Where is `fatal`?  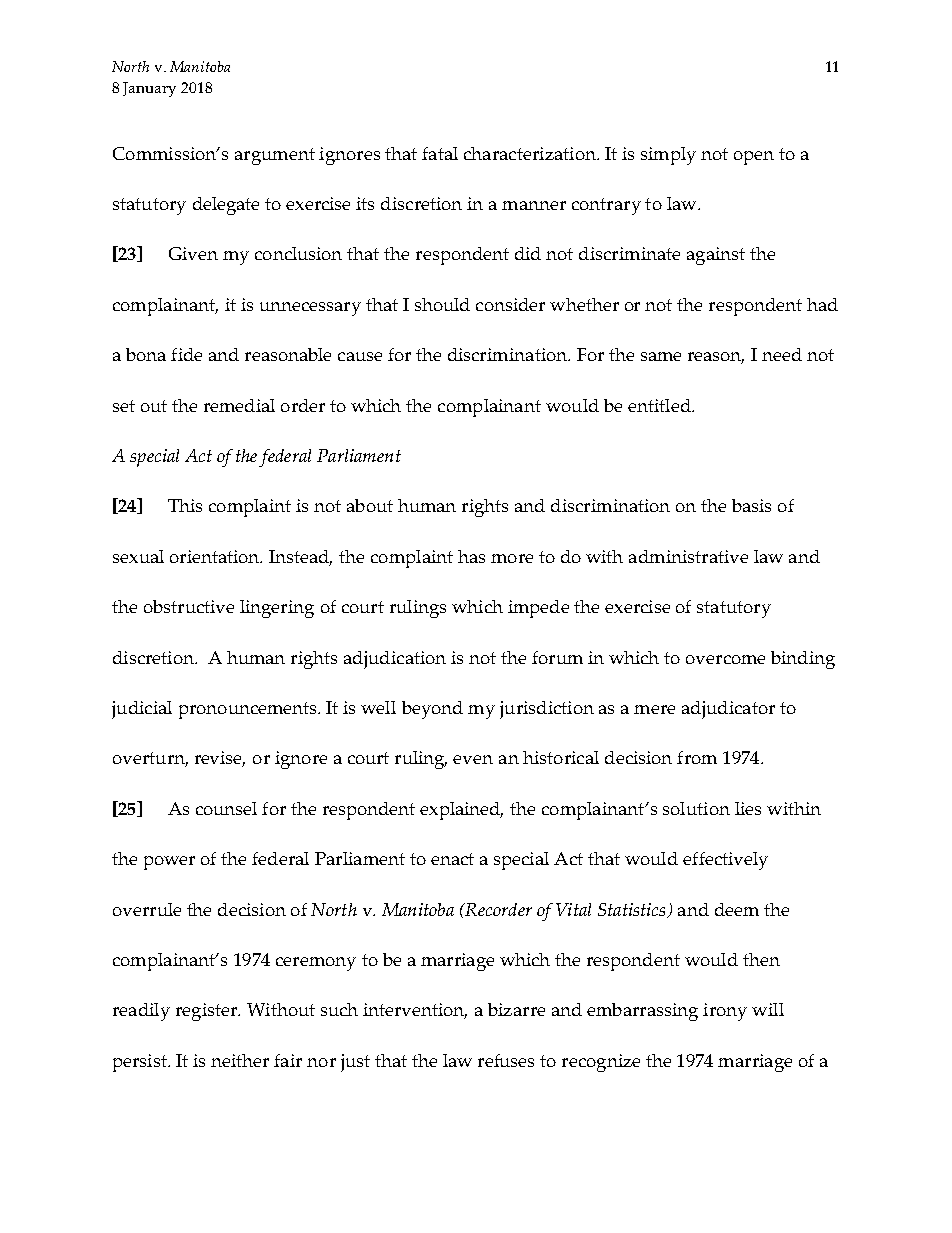 fatal is located at coordinates (440, 153).
